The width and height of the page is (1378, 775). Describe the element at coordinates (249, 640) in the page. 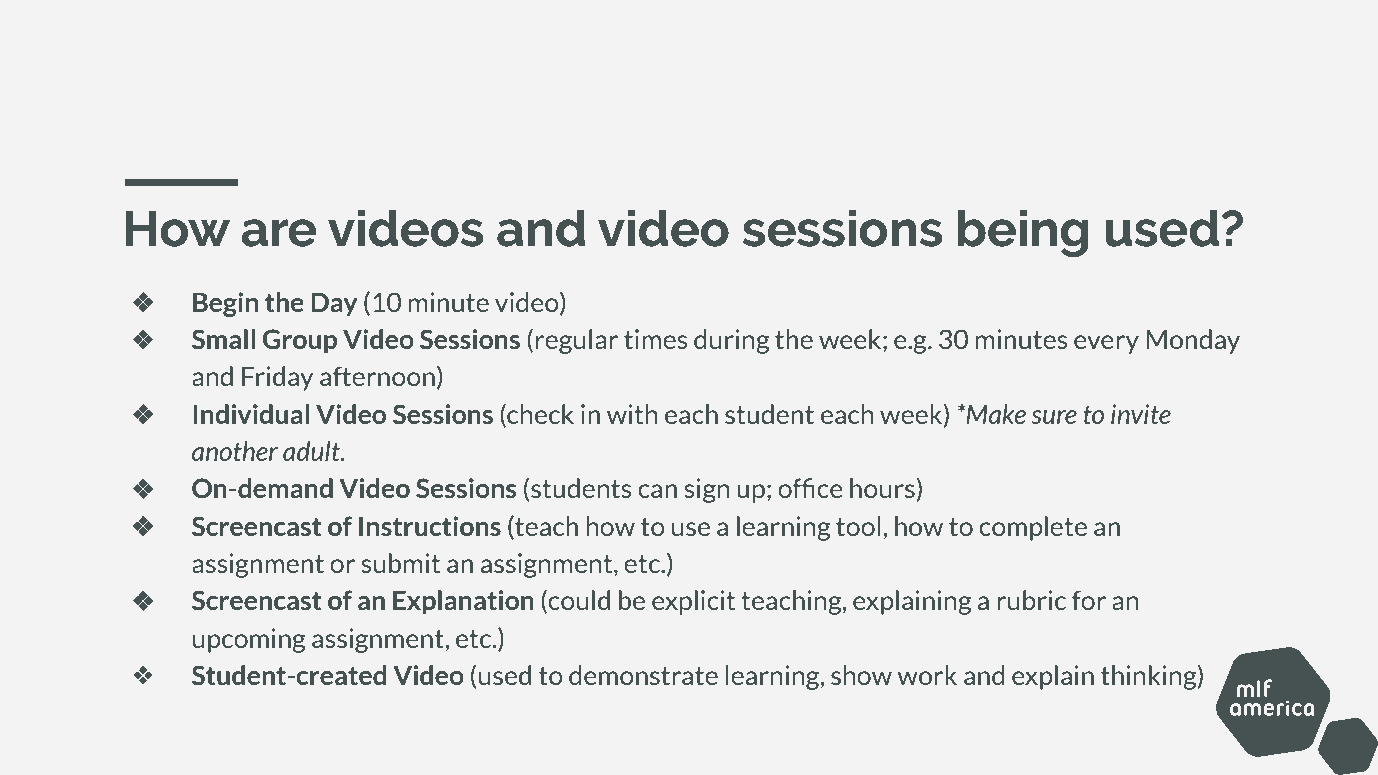

I see `upcoming` at that location.
